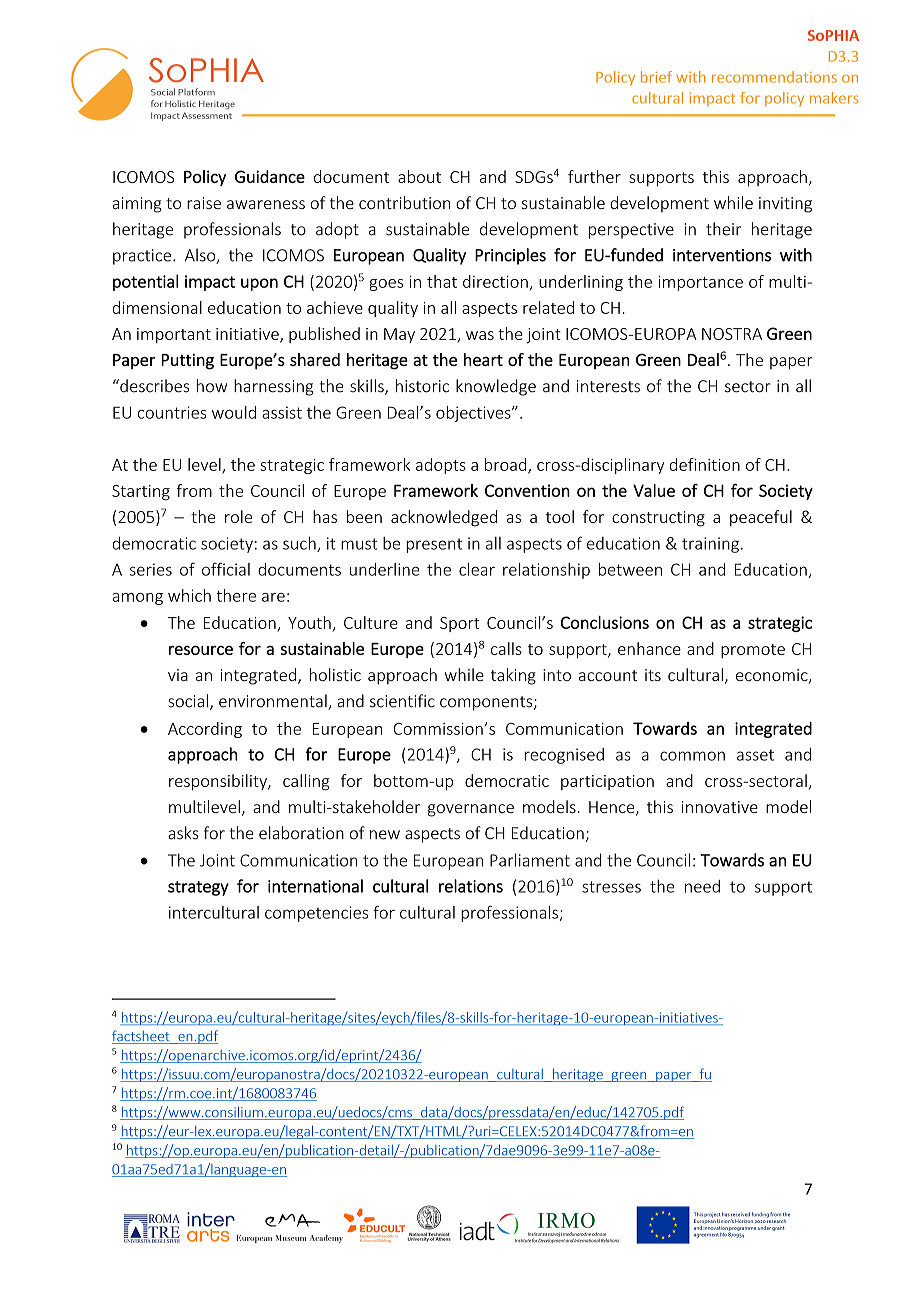  Describe the element at coordinates (187, 361) in the page. I see `Putting` at that location.
